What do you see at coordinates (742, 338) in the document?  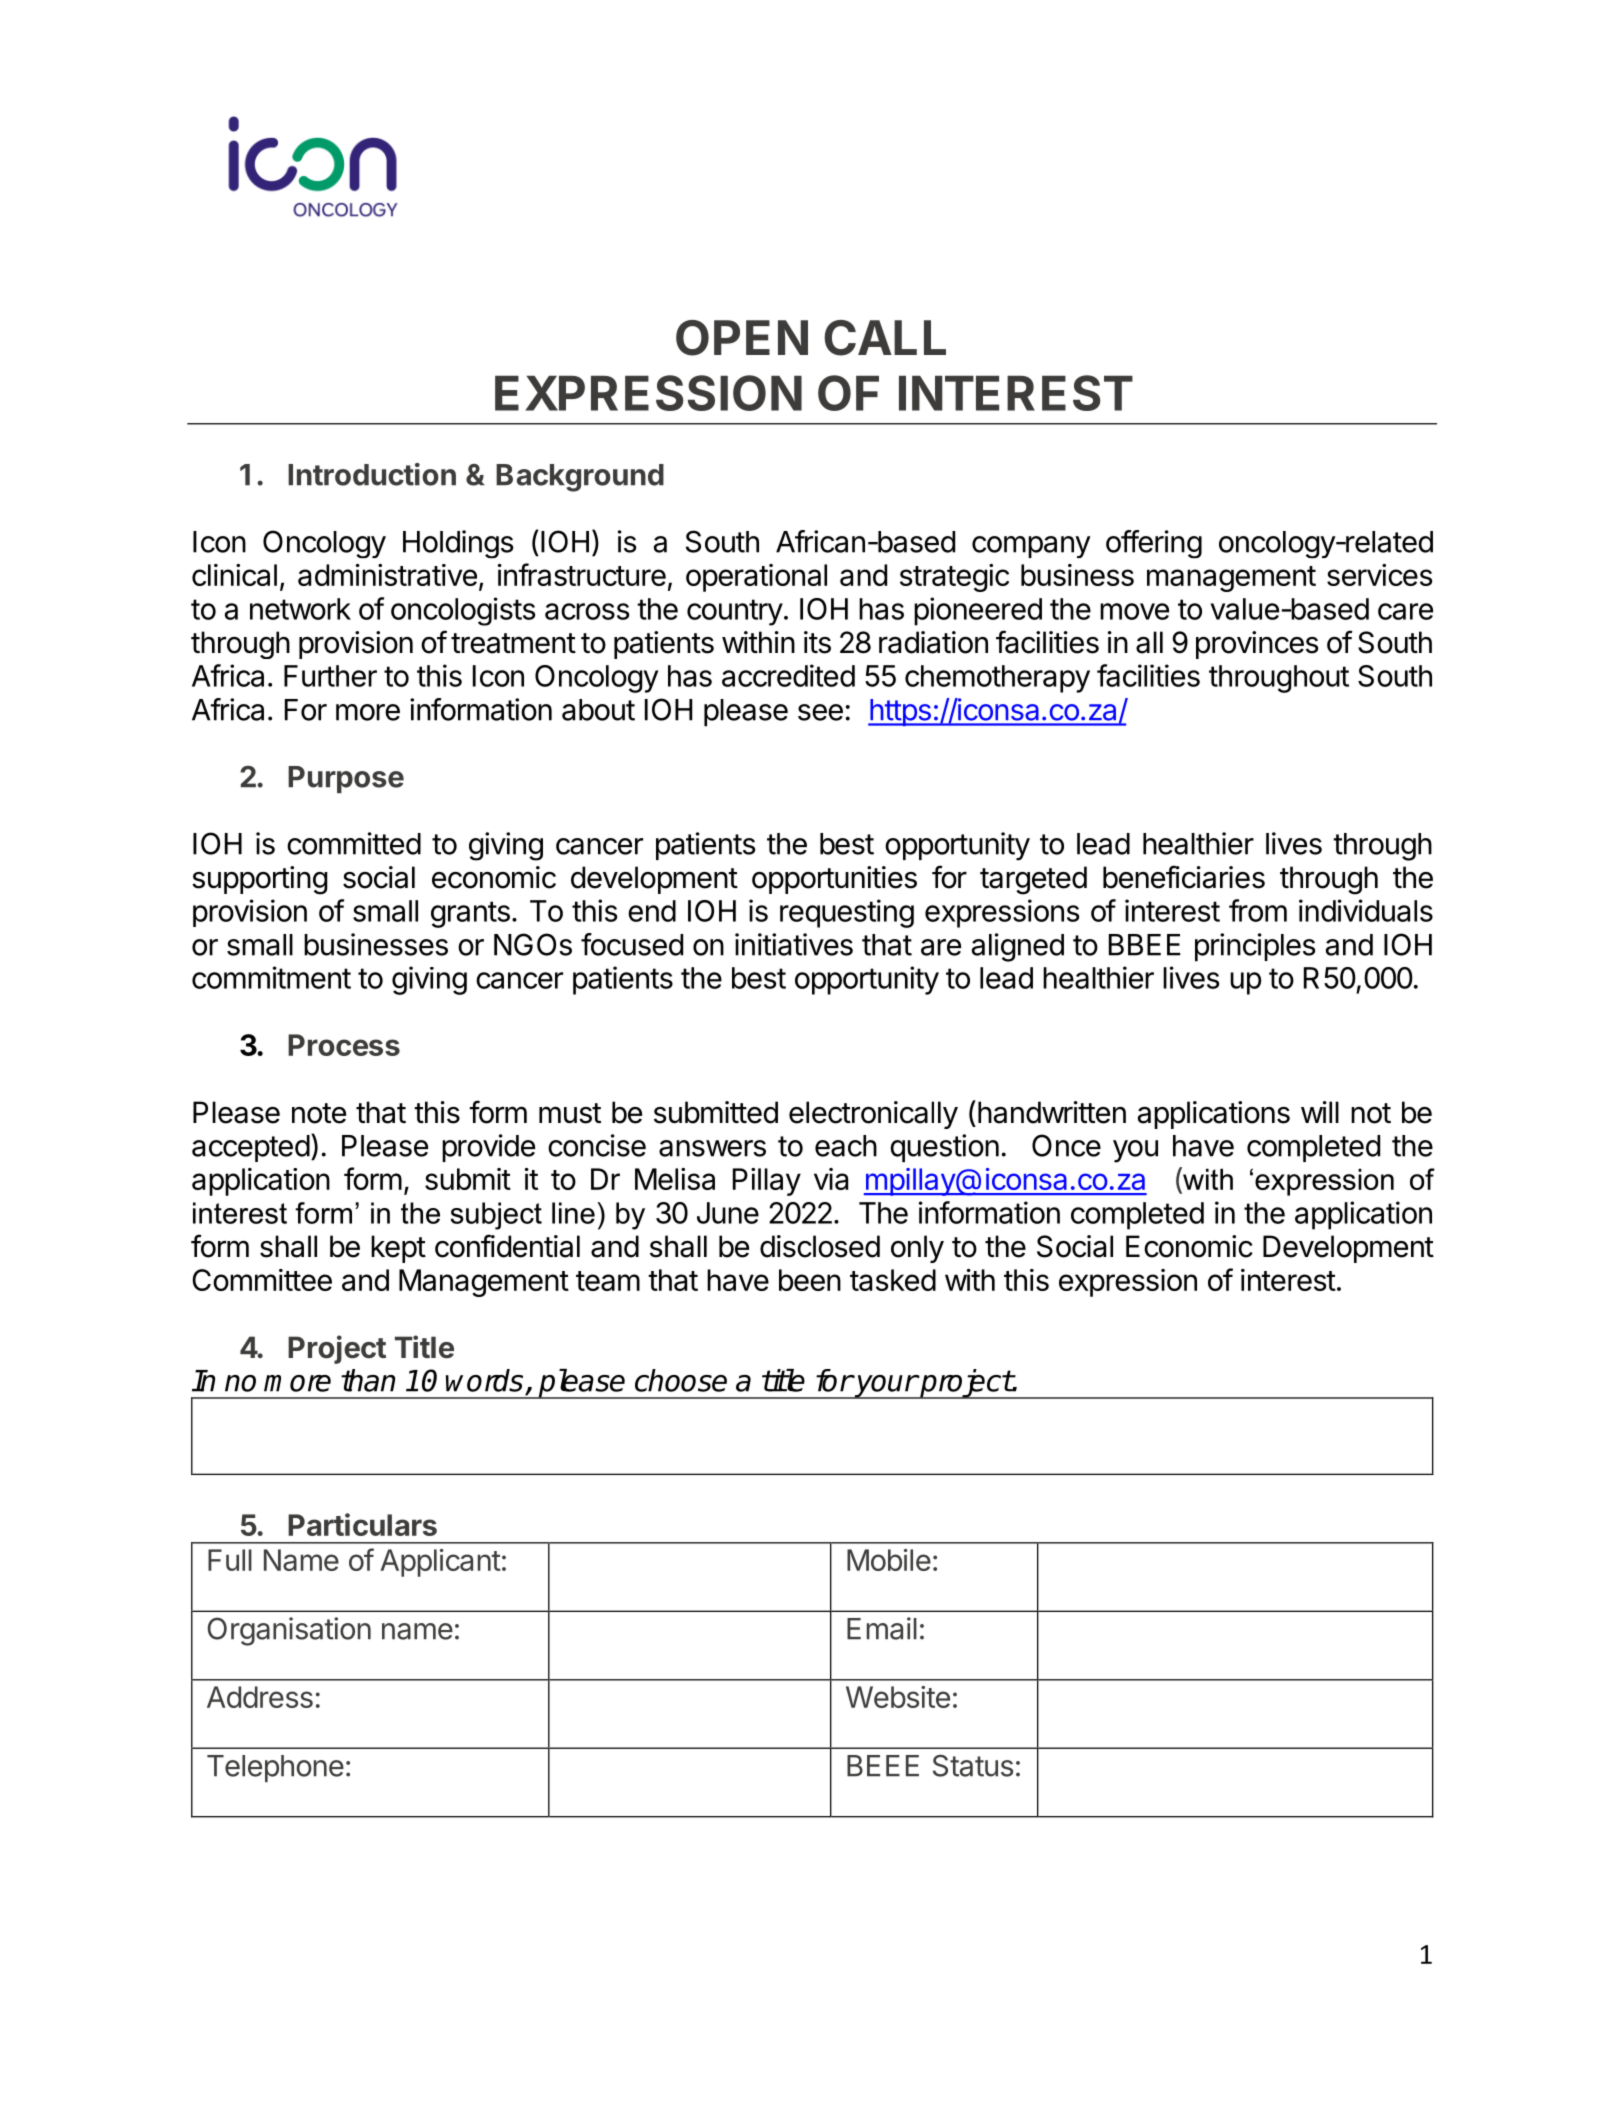 I see `OPEN` at bounding box center [742, 338].
